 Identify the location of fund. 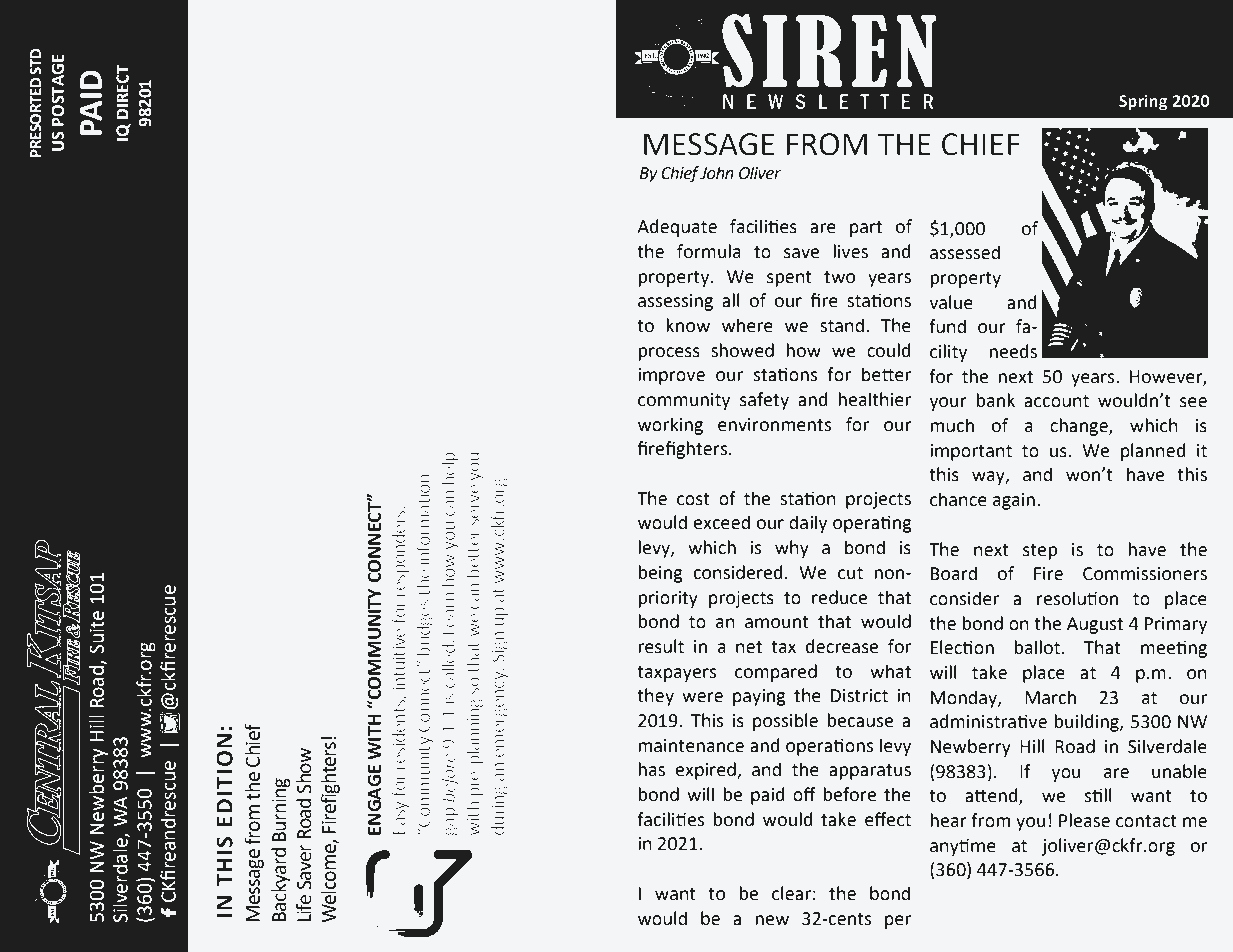
(947, 326).
